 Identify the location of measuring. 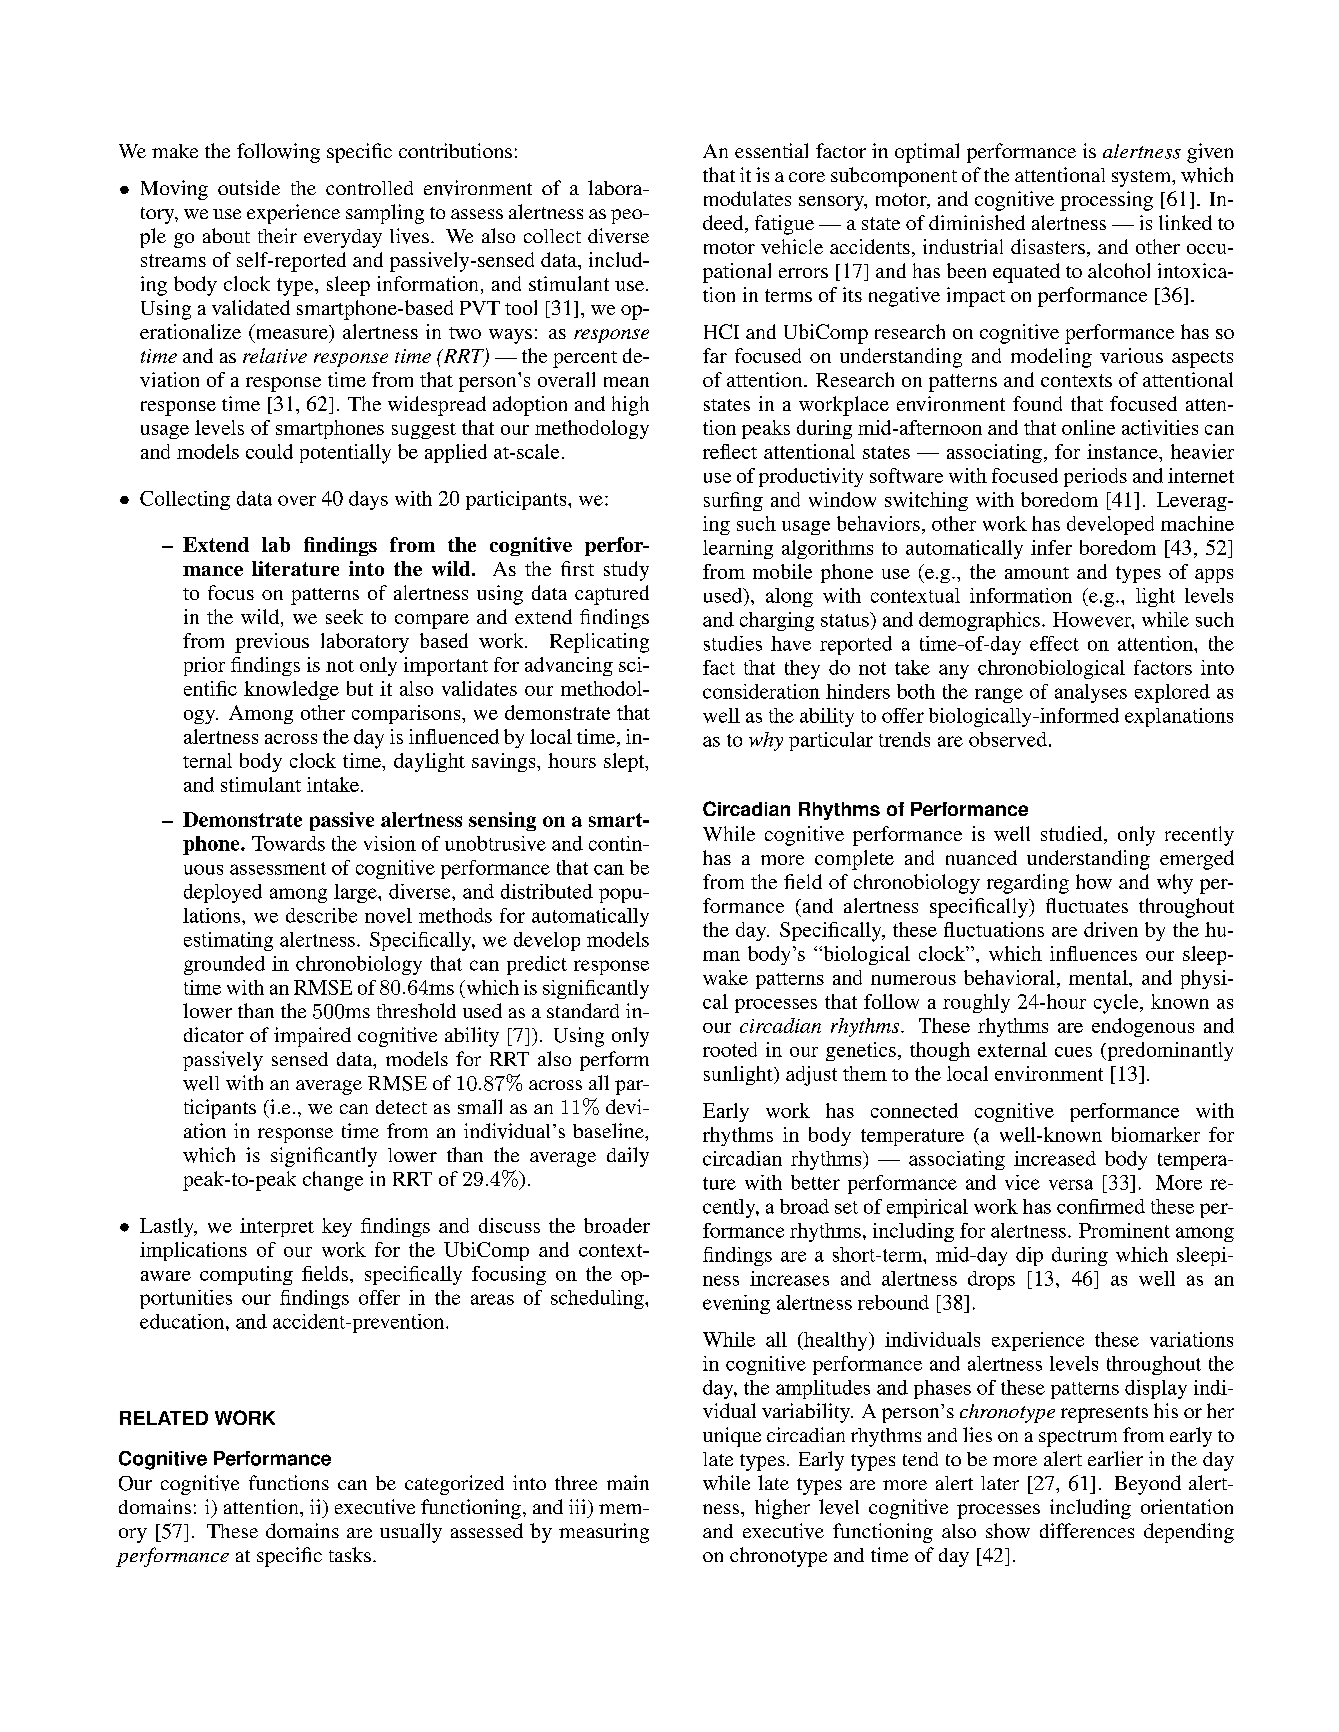
(604, 1533).
